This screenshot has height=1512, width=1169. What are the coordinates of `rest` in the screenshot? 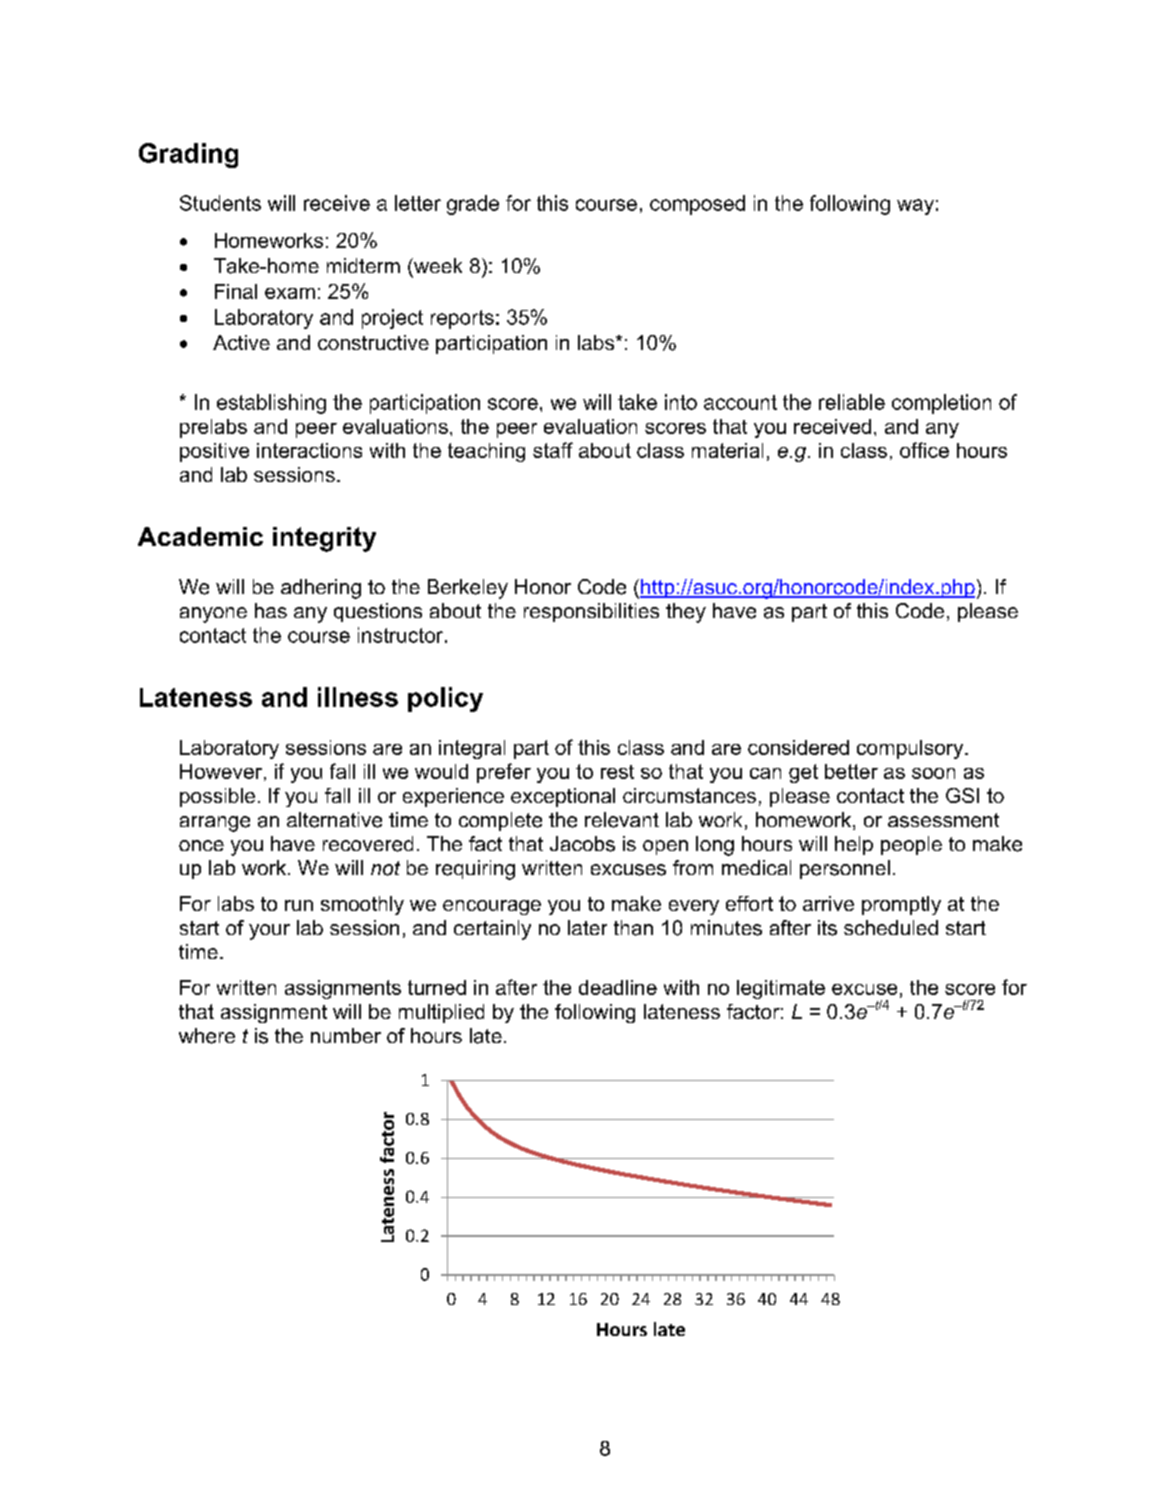 It's located at (617, 772).
